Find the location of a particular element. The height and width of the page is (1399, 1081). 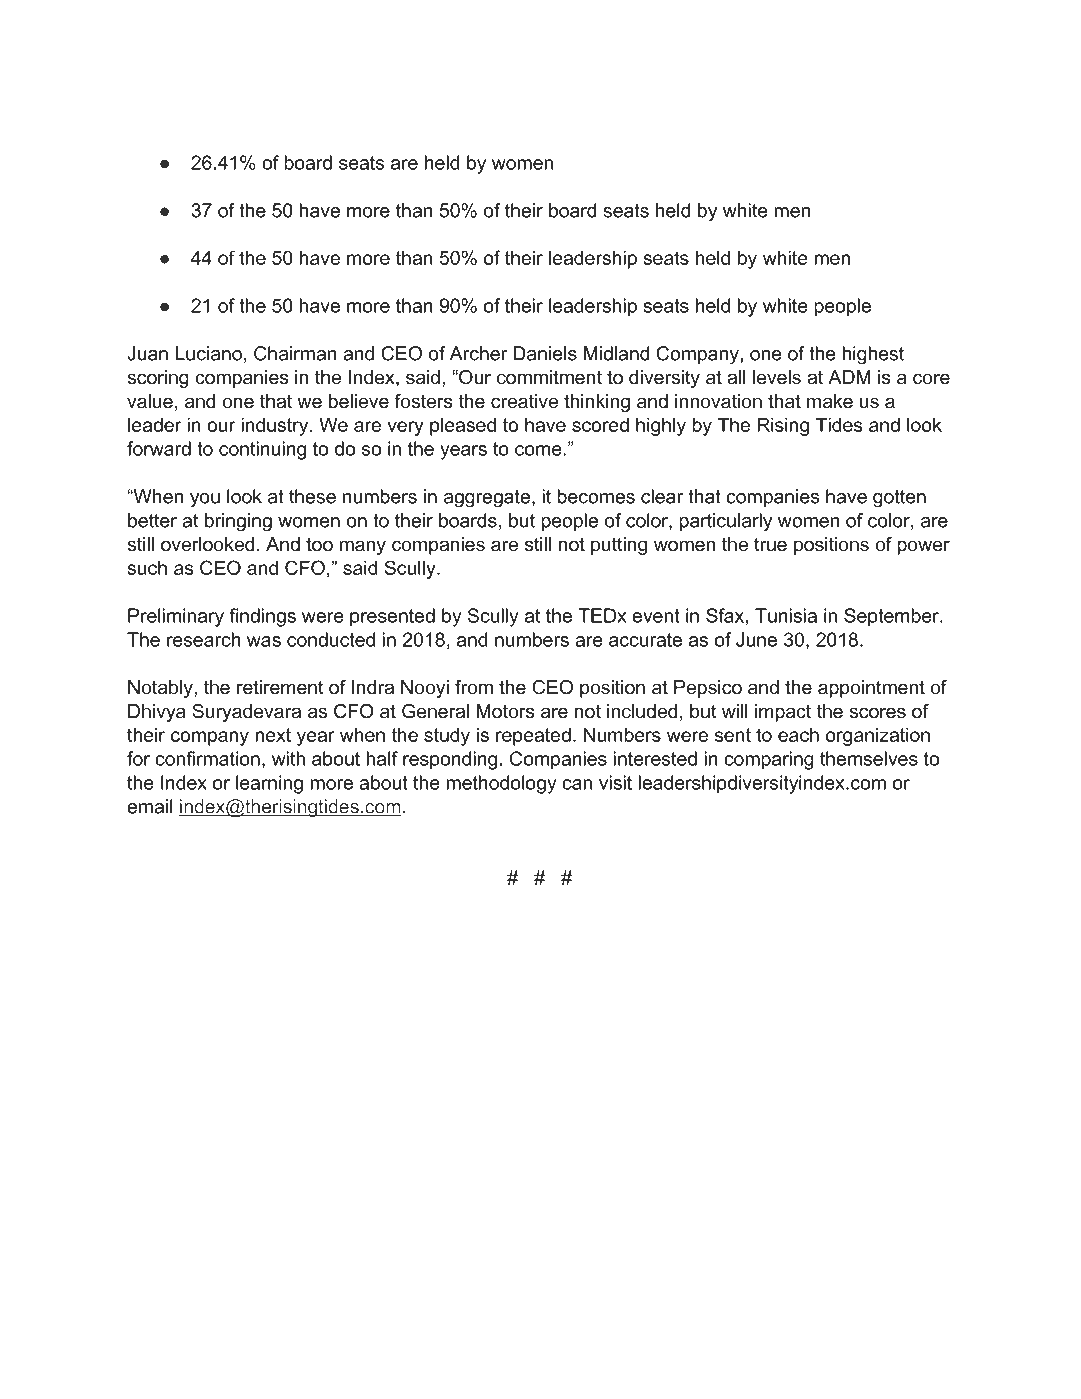

methodology is located at coordinates (501, 784).
